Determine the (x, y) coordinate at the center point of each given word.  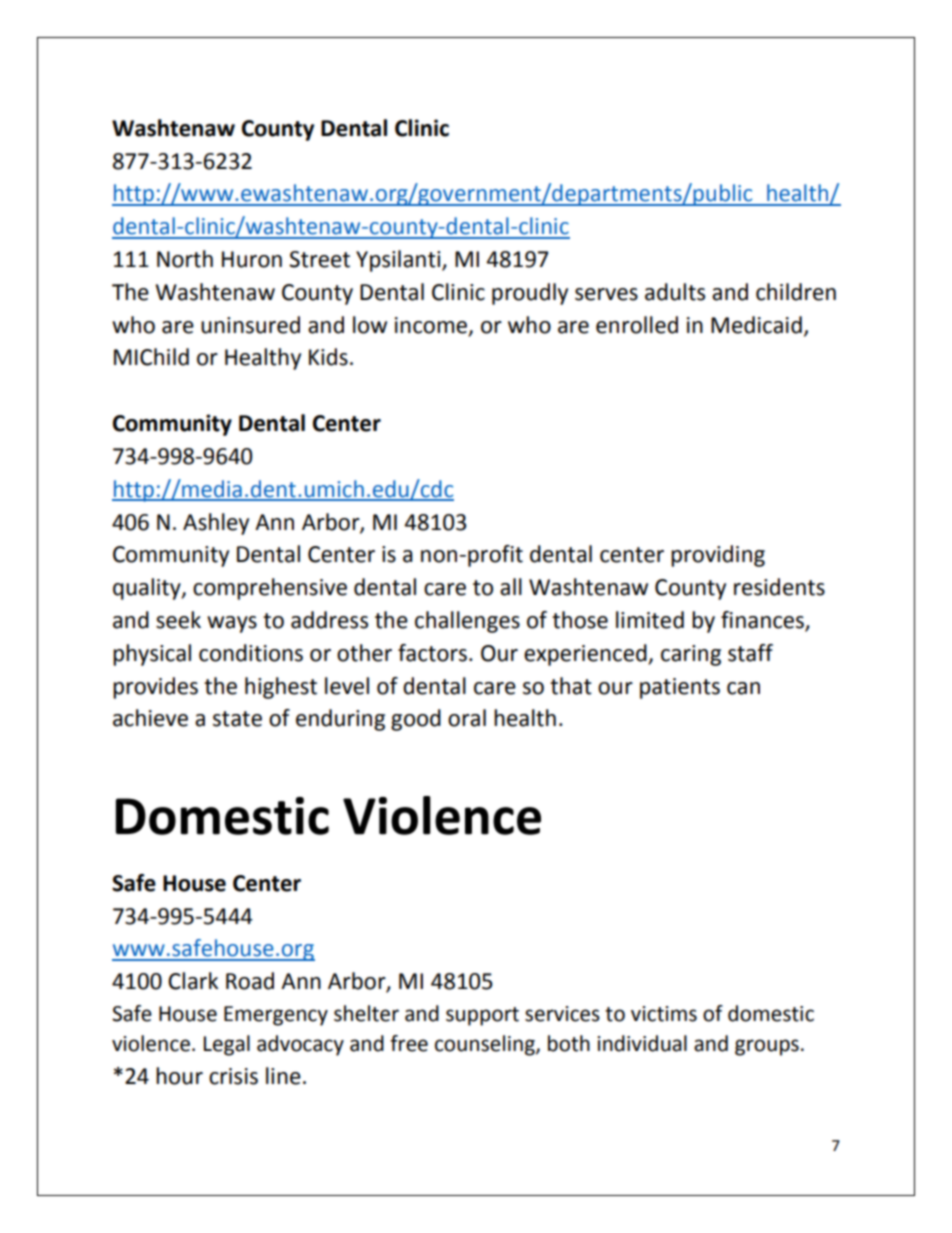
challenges (467, 622)
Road (250, 981)
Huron (252, 259)
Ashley (216, 524)
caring (691, 655)
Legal (227, 1045)
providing (718, 556)
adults (675, 292)
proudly (530, 294)
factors (432, 653)
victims (664, 1014)
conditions (251, 653)
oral (467, 718)
